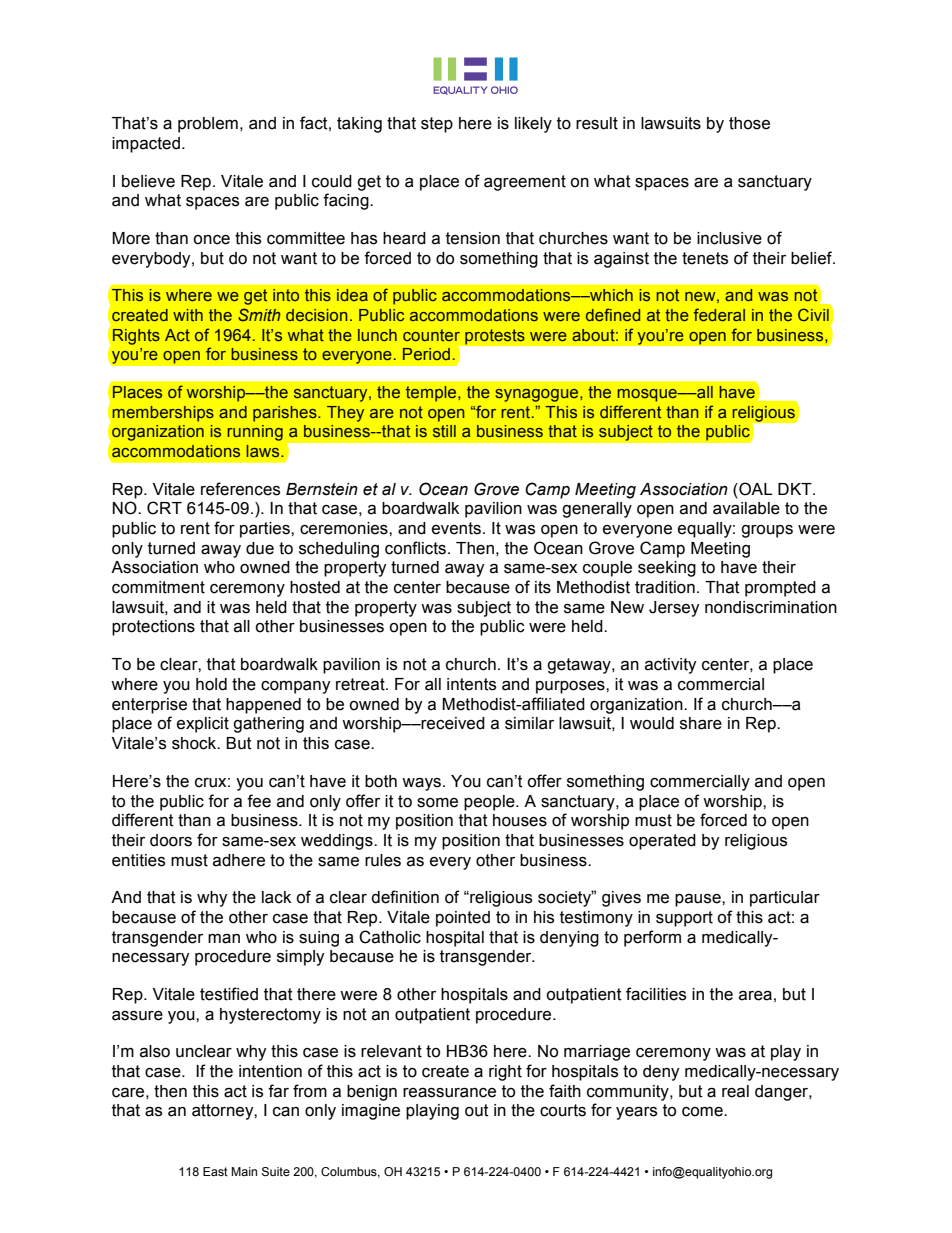  What do you see at coordinates (211, 684) in the image?
I see `hold` at bounding box center [211, 684].
